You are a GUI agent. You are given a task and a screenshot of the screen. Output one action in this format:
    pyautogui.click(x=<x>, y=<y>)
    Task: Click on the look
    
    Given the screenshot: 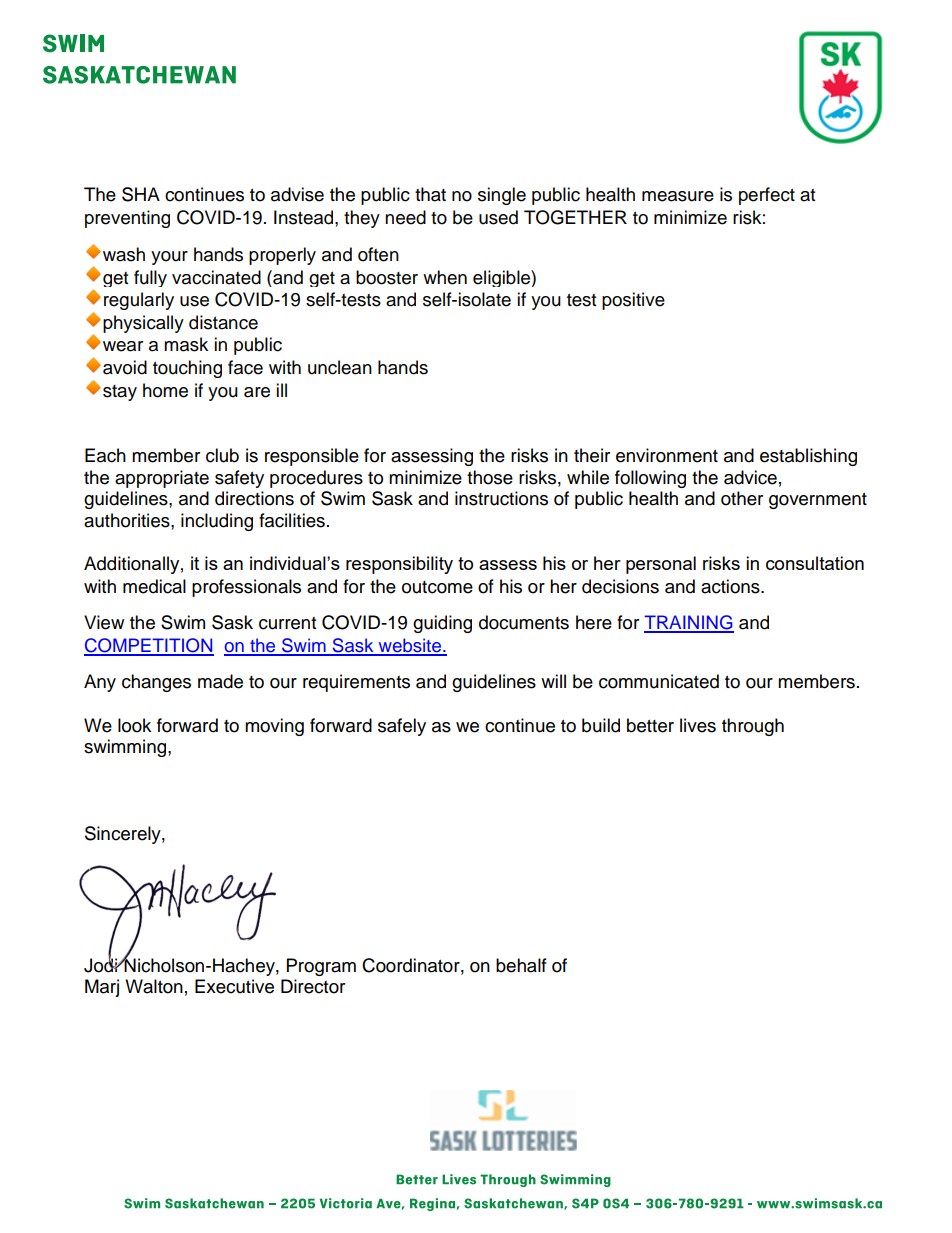 What is the action you would take?
    pyautogui.click(x=134, y=725)
